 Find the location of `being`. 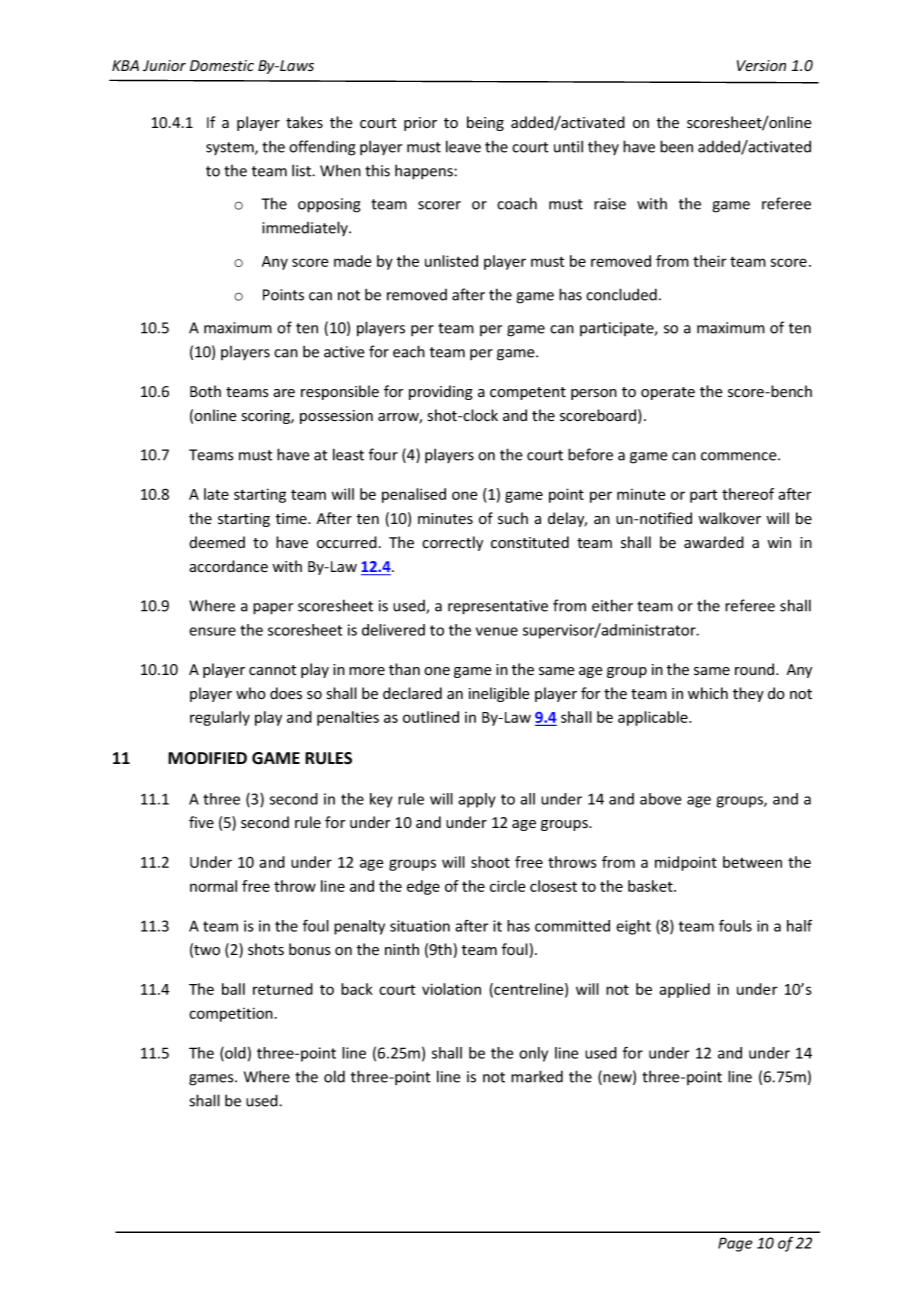

being is located at coordinates (485, 123).
